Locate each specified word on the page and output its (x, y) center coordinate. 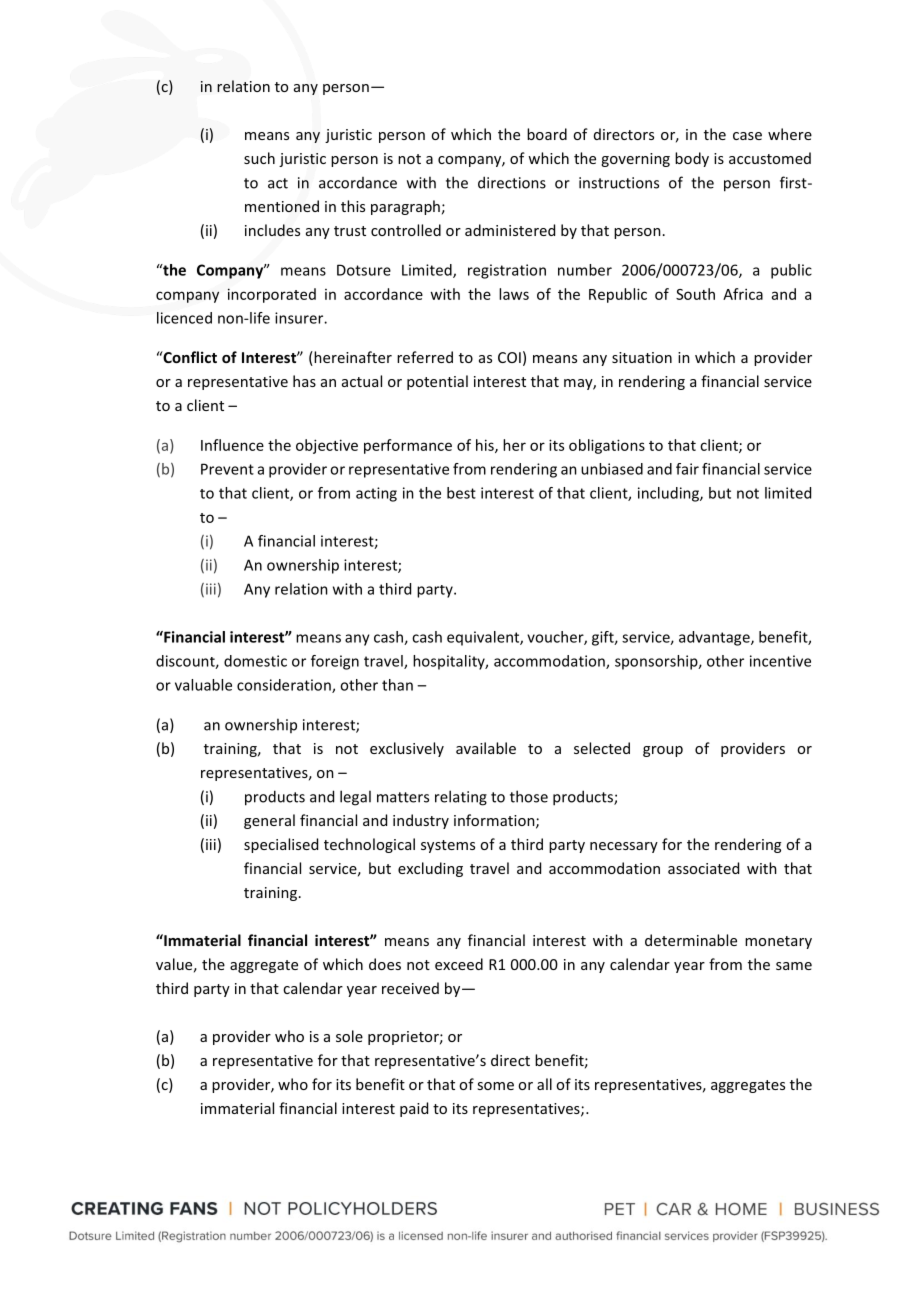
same (794, 966)
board (547, 134)
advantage (715, 638)
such (259, 158)
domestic (255, 661)
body (692, 159)
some (495, 1086)
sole (349, 1036)
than (397, 685)
